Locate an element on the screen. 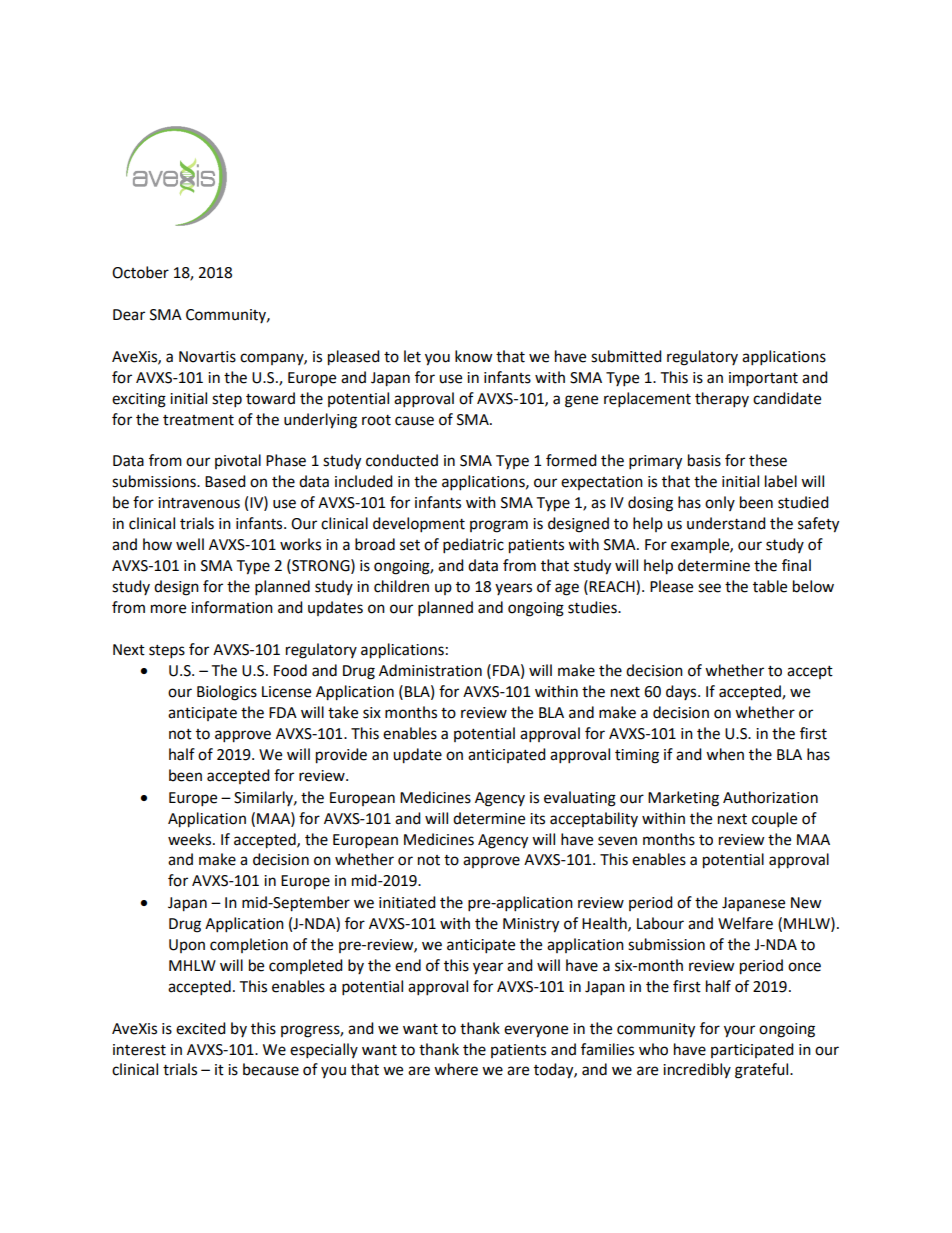 This screenshot has width=952, height=1233. Upon is located at coordinates (187, 946).
